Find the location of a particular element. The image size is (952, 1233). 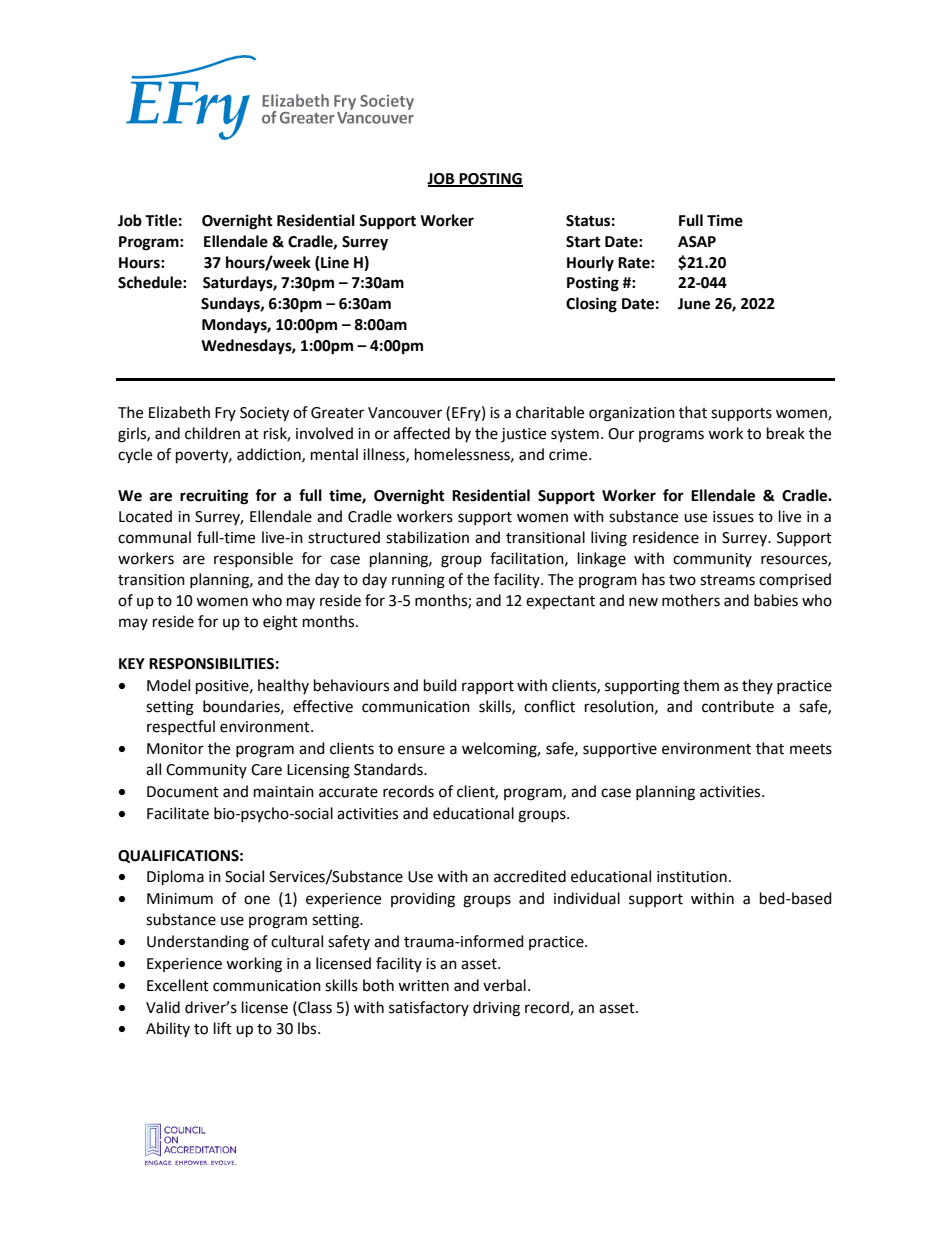

Hourly is located at coordinates (590, 264).
